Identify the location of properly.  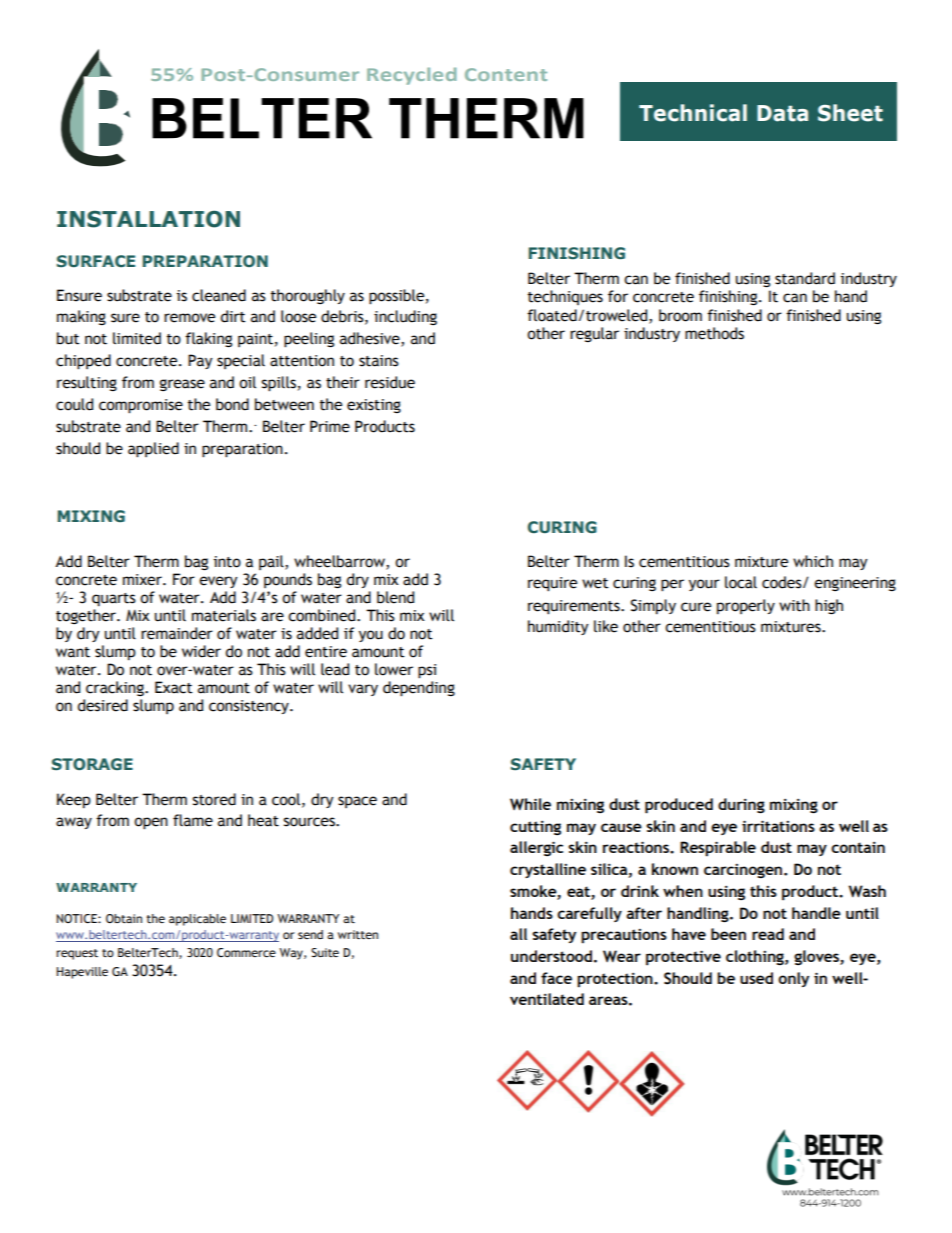
(746, 606).
